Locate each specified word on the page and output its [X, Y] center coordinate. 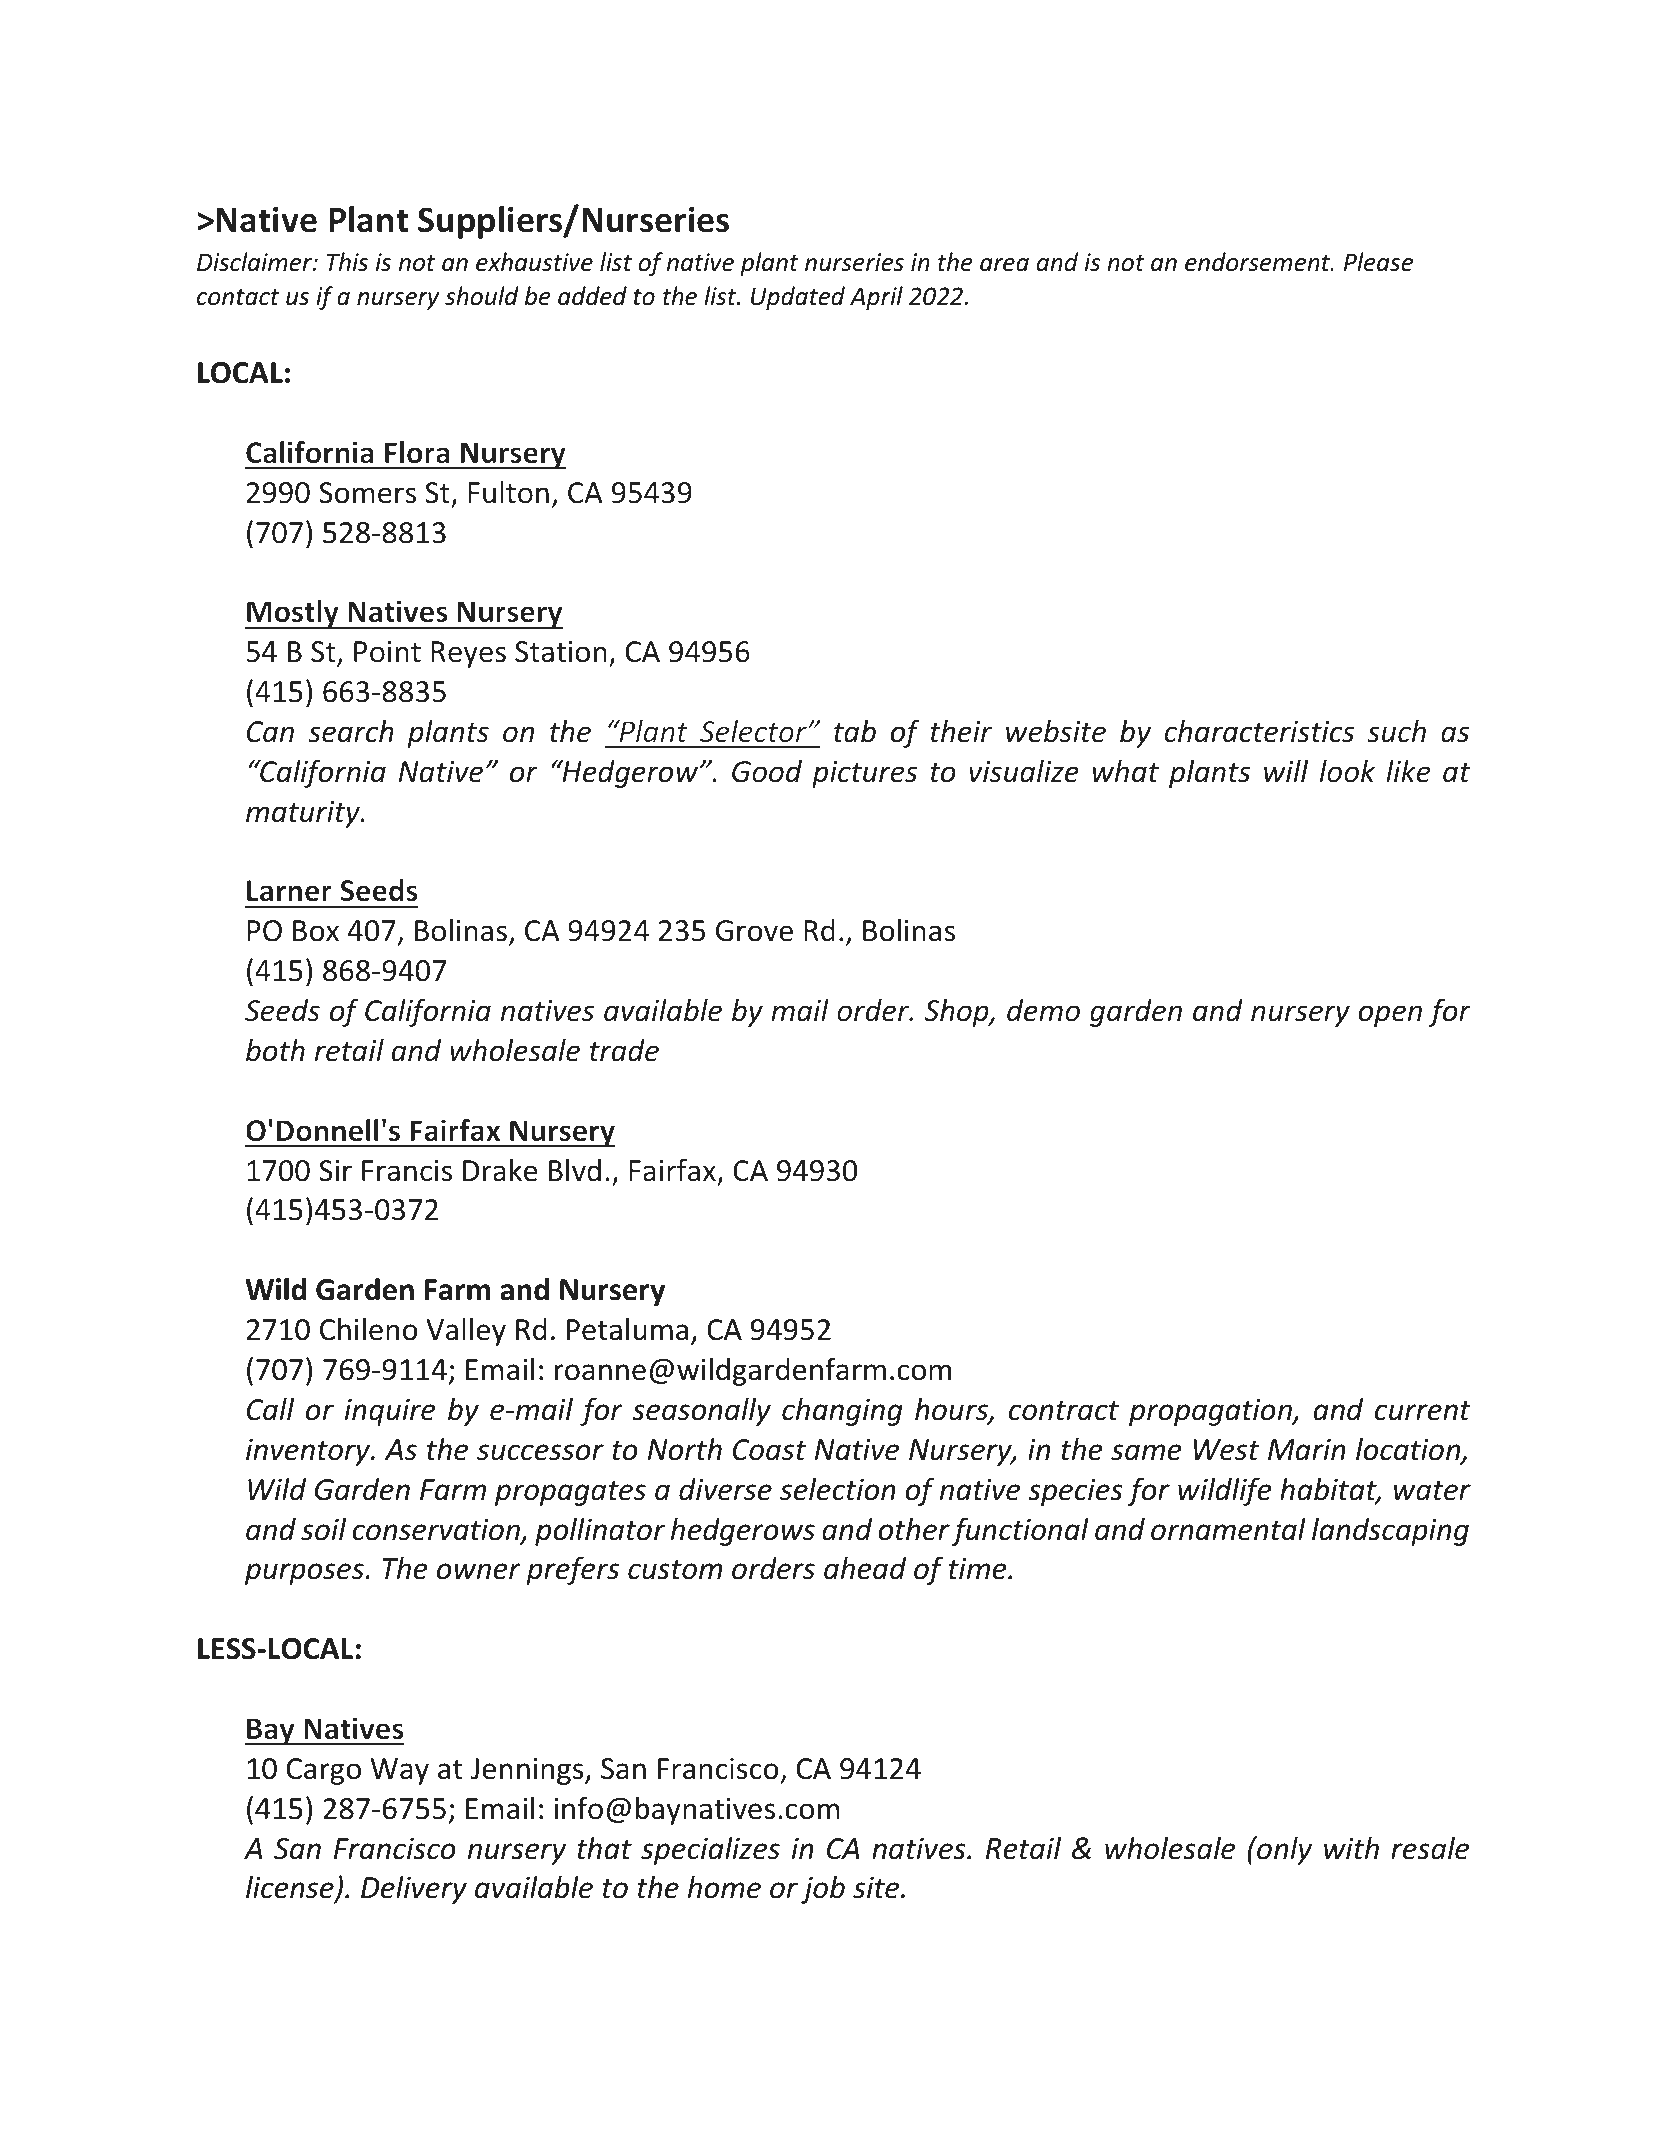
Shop [957, 1013]
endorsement [1259, 262]
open [1390, 1016]
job [823, 1889]
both [275, 1050]
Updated [798, 298]
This [347, 262]
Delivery [414, 1889]
